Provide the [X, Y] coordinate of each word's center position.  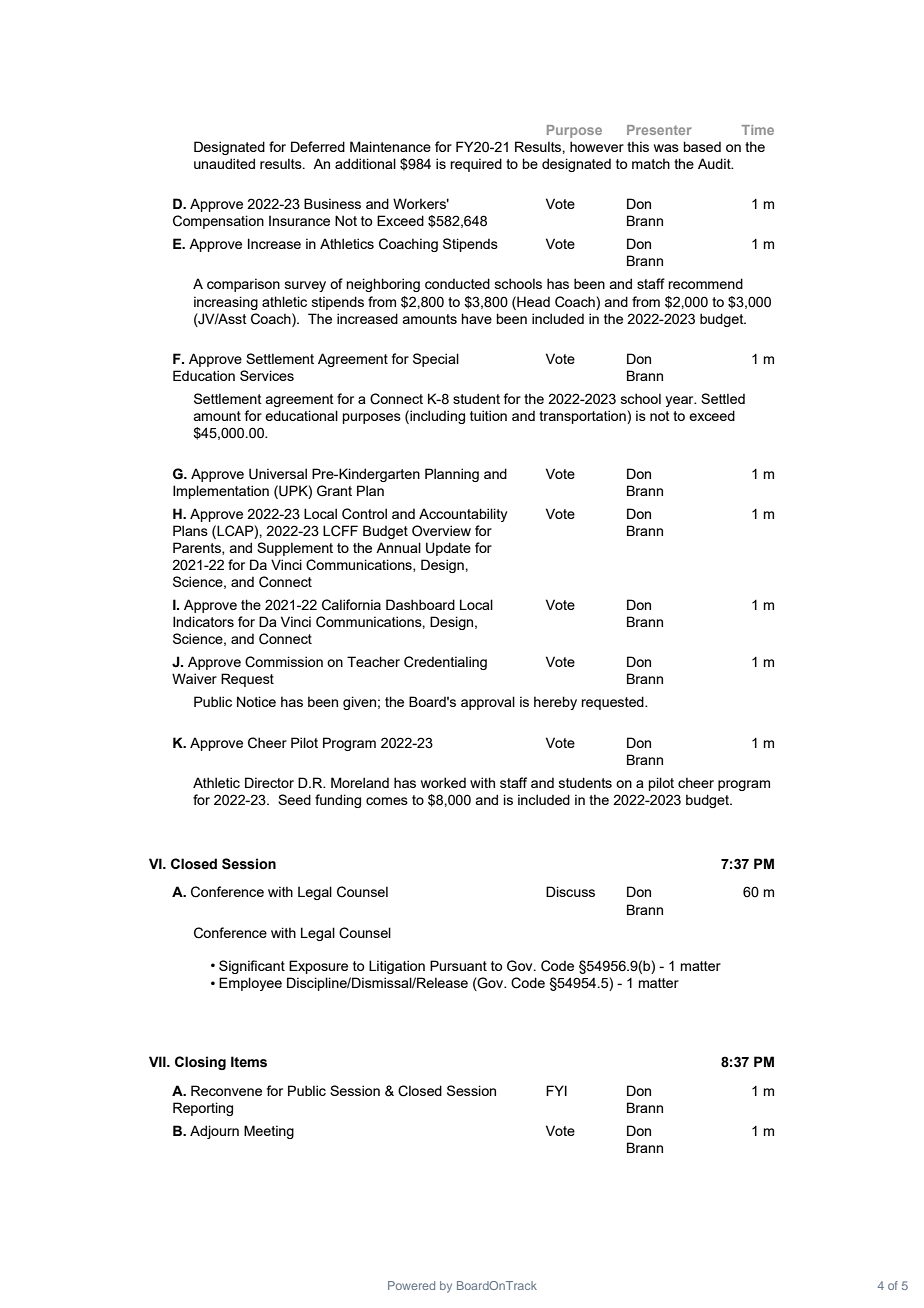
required [476, 165]
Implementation [221, 492]
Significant [252, 967]
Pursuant [458, 965]
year [680, 401]
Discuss [570, 891]
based [702, 146]
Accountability [463, 515]
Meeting [269, 1132]
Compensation [218, 222]
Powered [411, 1285]
